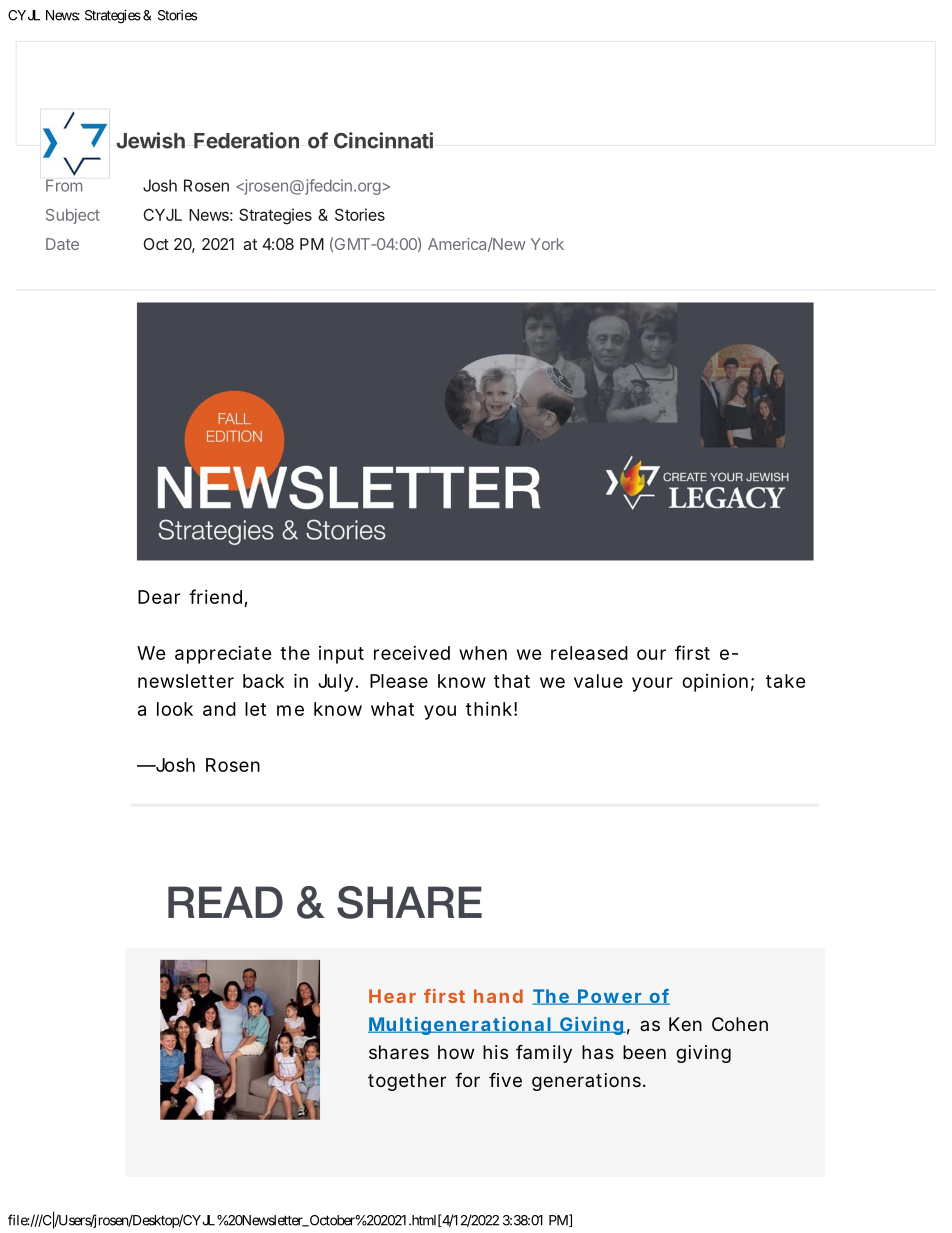 The image size is (952, 1233). Describe the element at coordinates (159, 597) in the page. I see `Dear` at that location.
